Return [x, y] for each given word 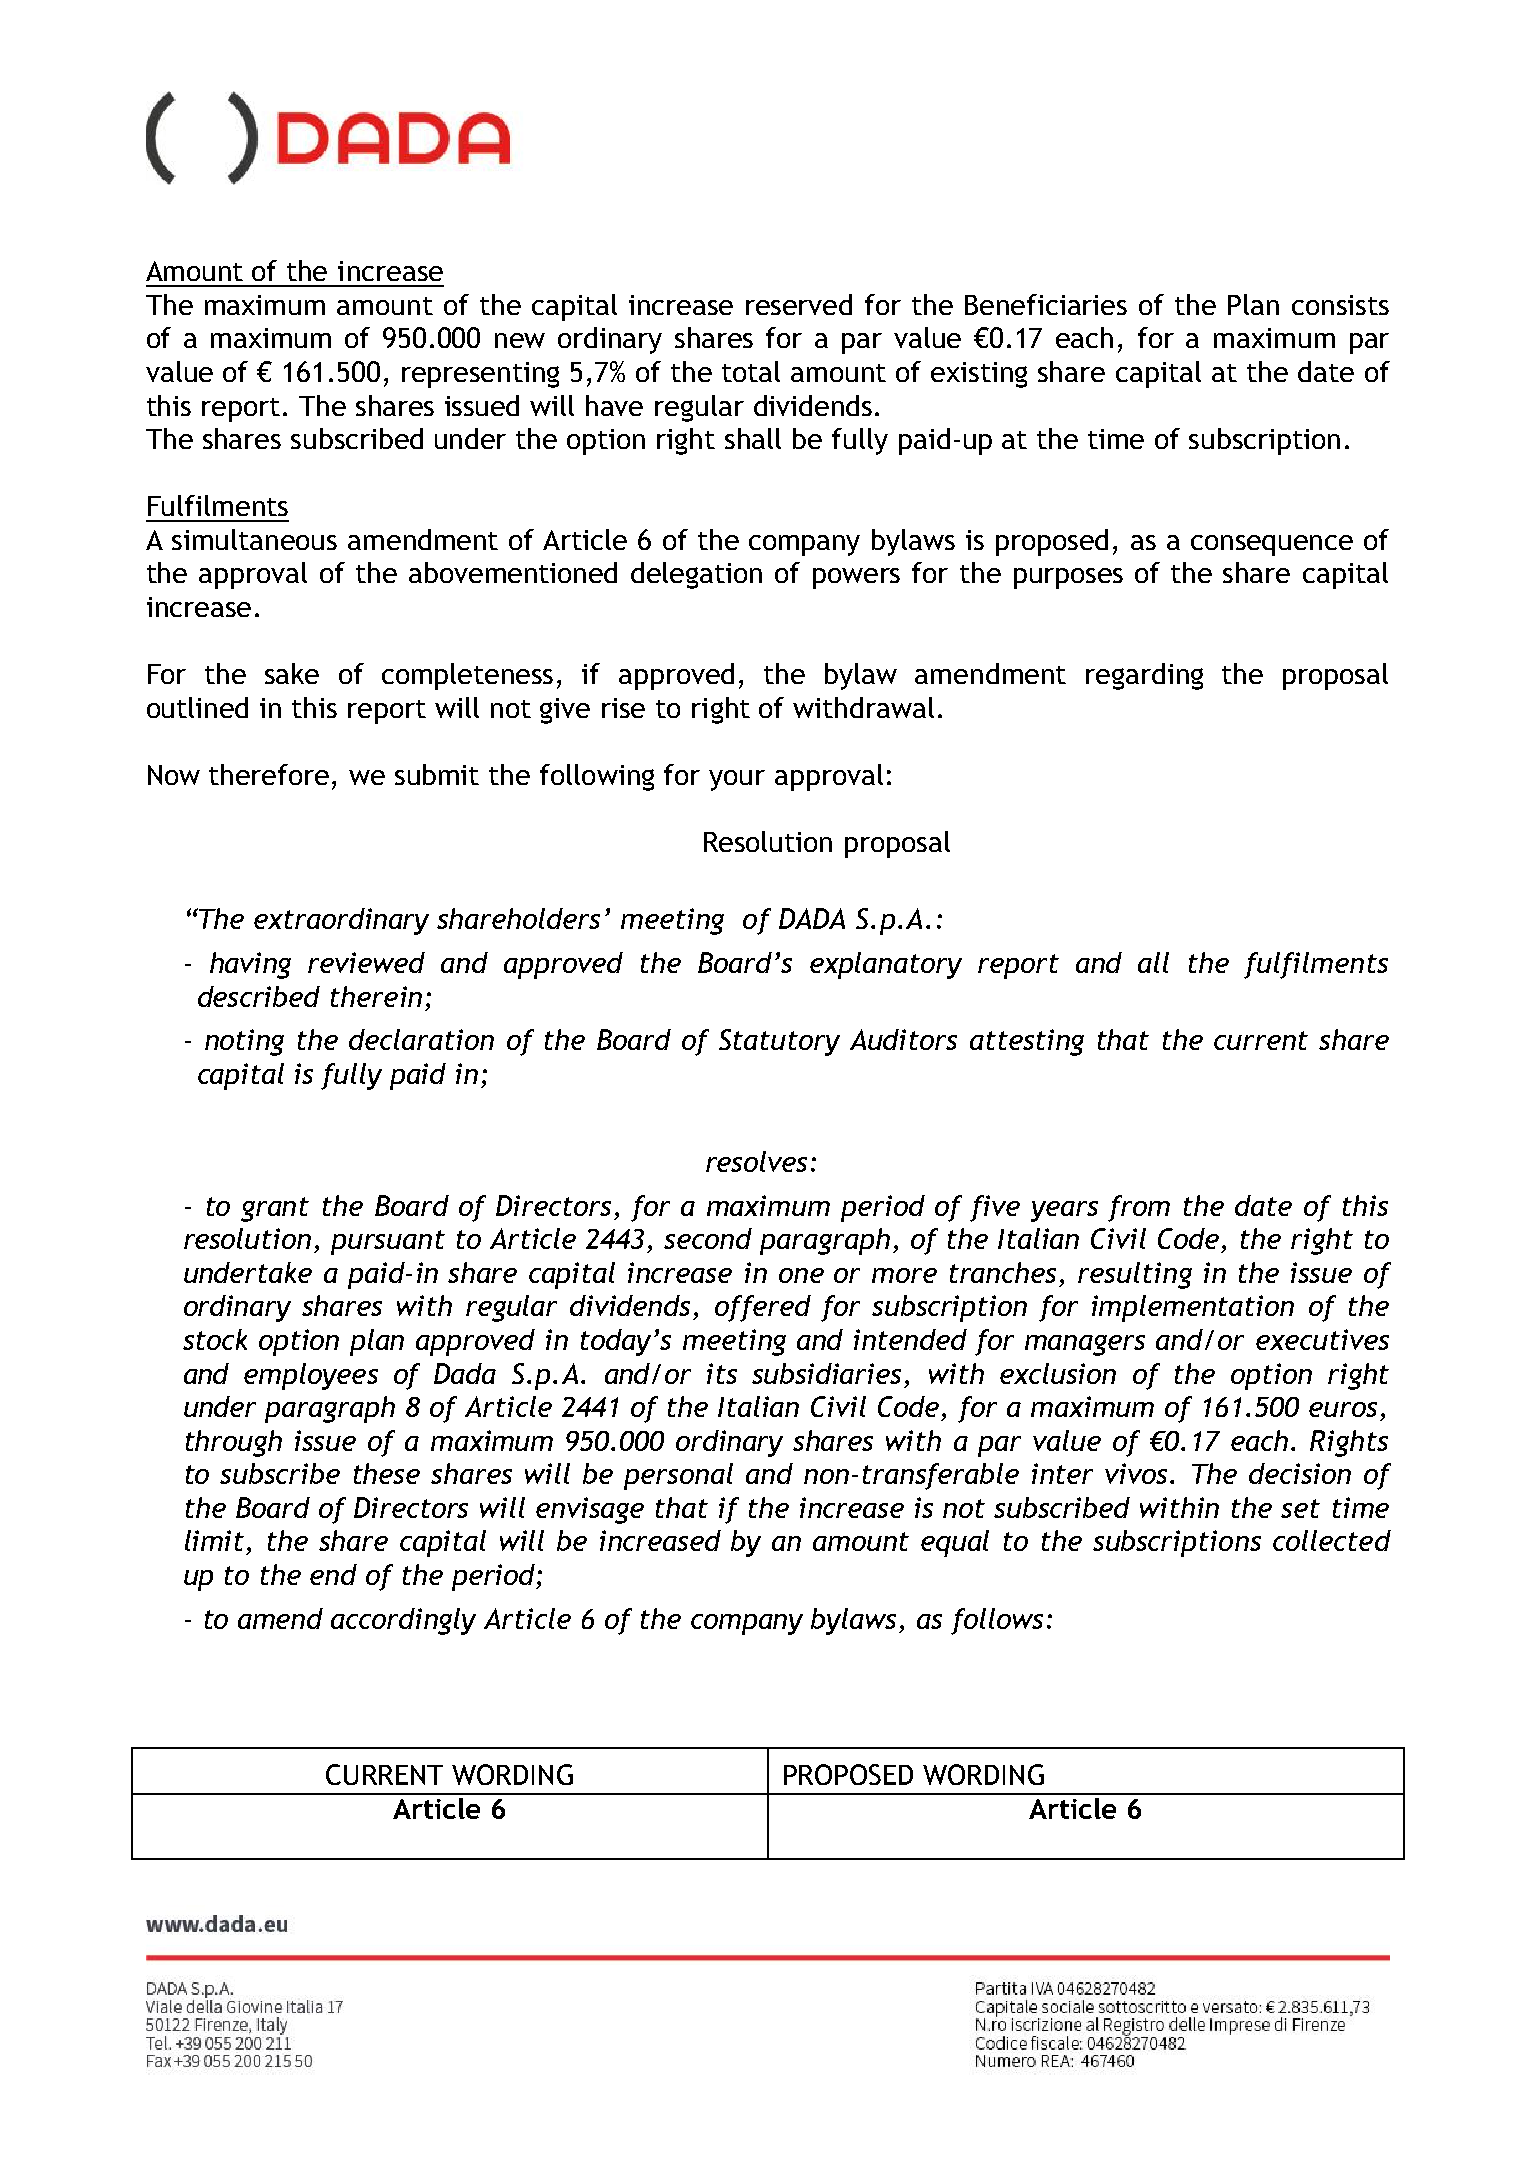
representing [480, 375]
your [737, 780]
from [1139, 1208]
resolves [756, 1161]
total [751, 371]
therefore [269, 774]
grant [275, 1209]
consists [1340, 305]
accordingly [403, 1621]
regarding [1144, 676]
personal [678, 1476]
